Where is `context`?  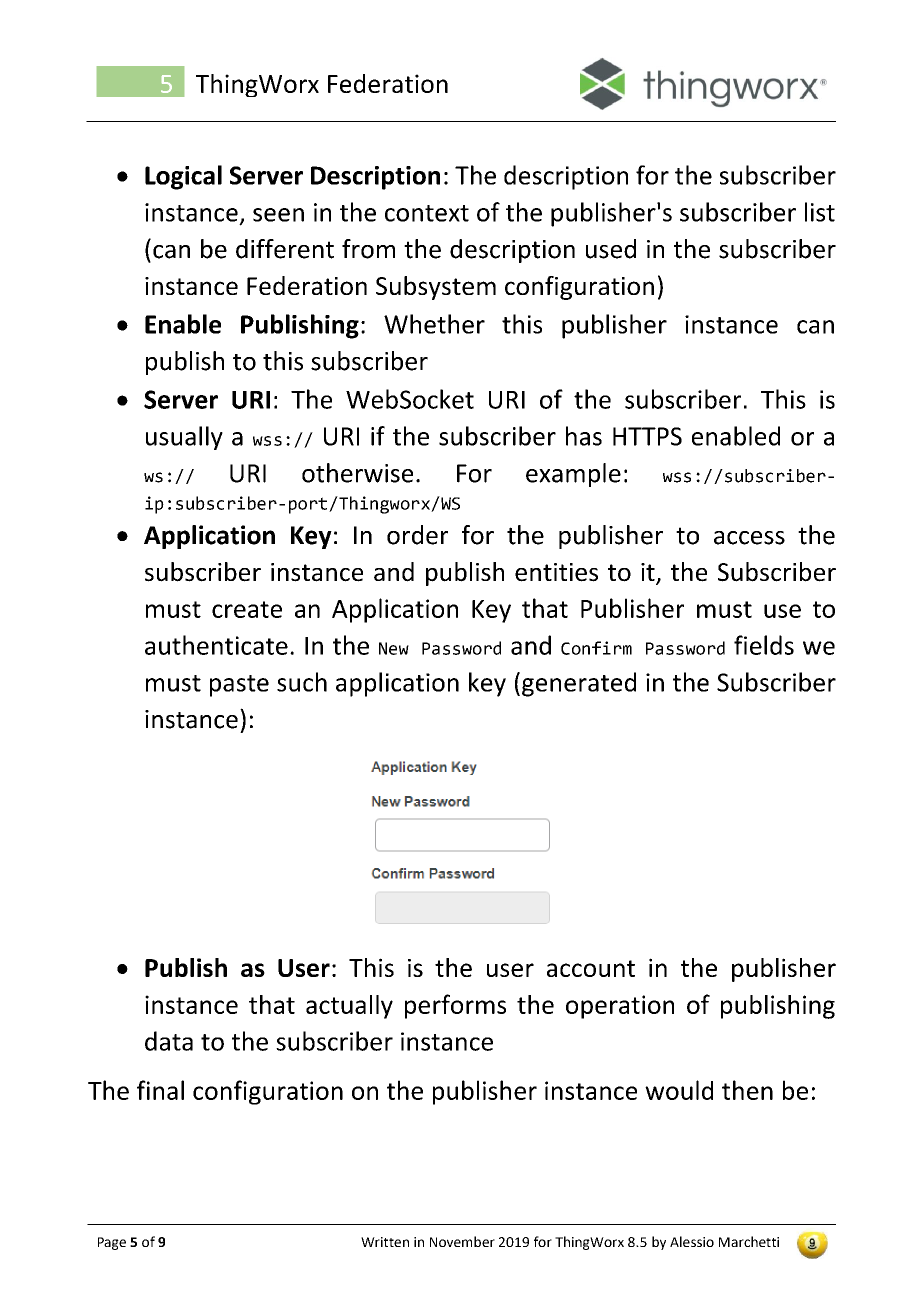
context is located at coordinates (427, 213).
